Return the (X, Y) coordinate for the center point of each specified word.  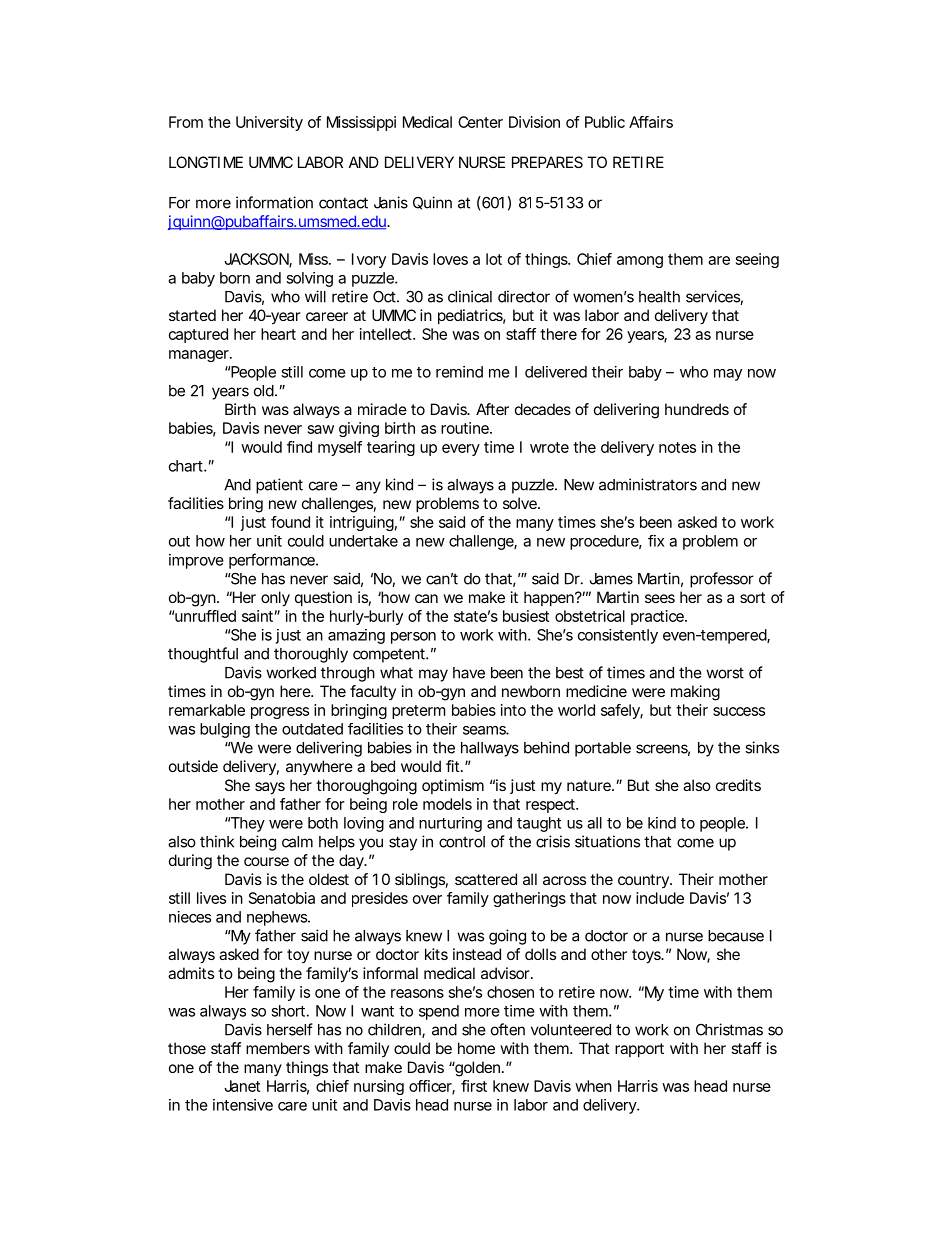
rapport (639, 1050)
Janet (242, 1086)
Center (480, 122)
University (269, 123)
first (474, 1086)
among (640, 262)
